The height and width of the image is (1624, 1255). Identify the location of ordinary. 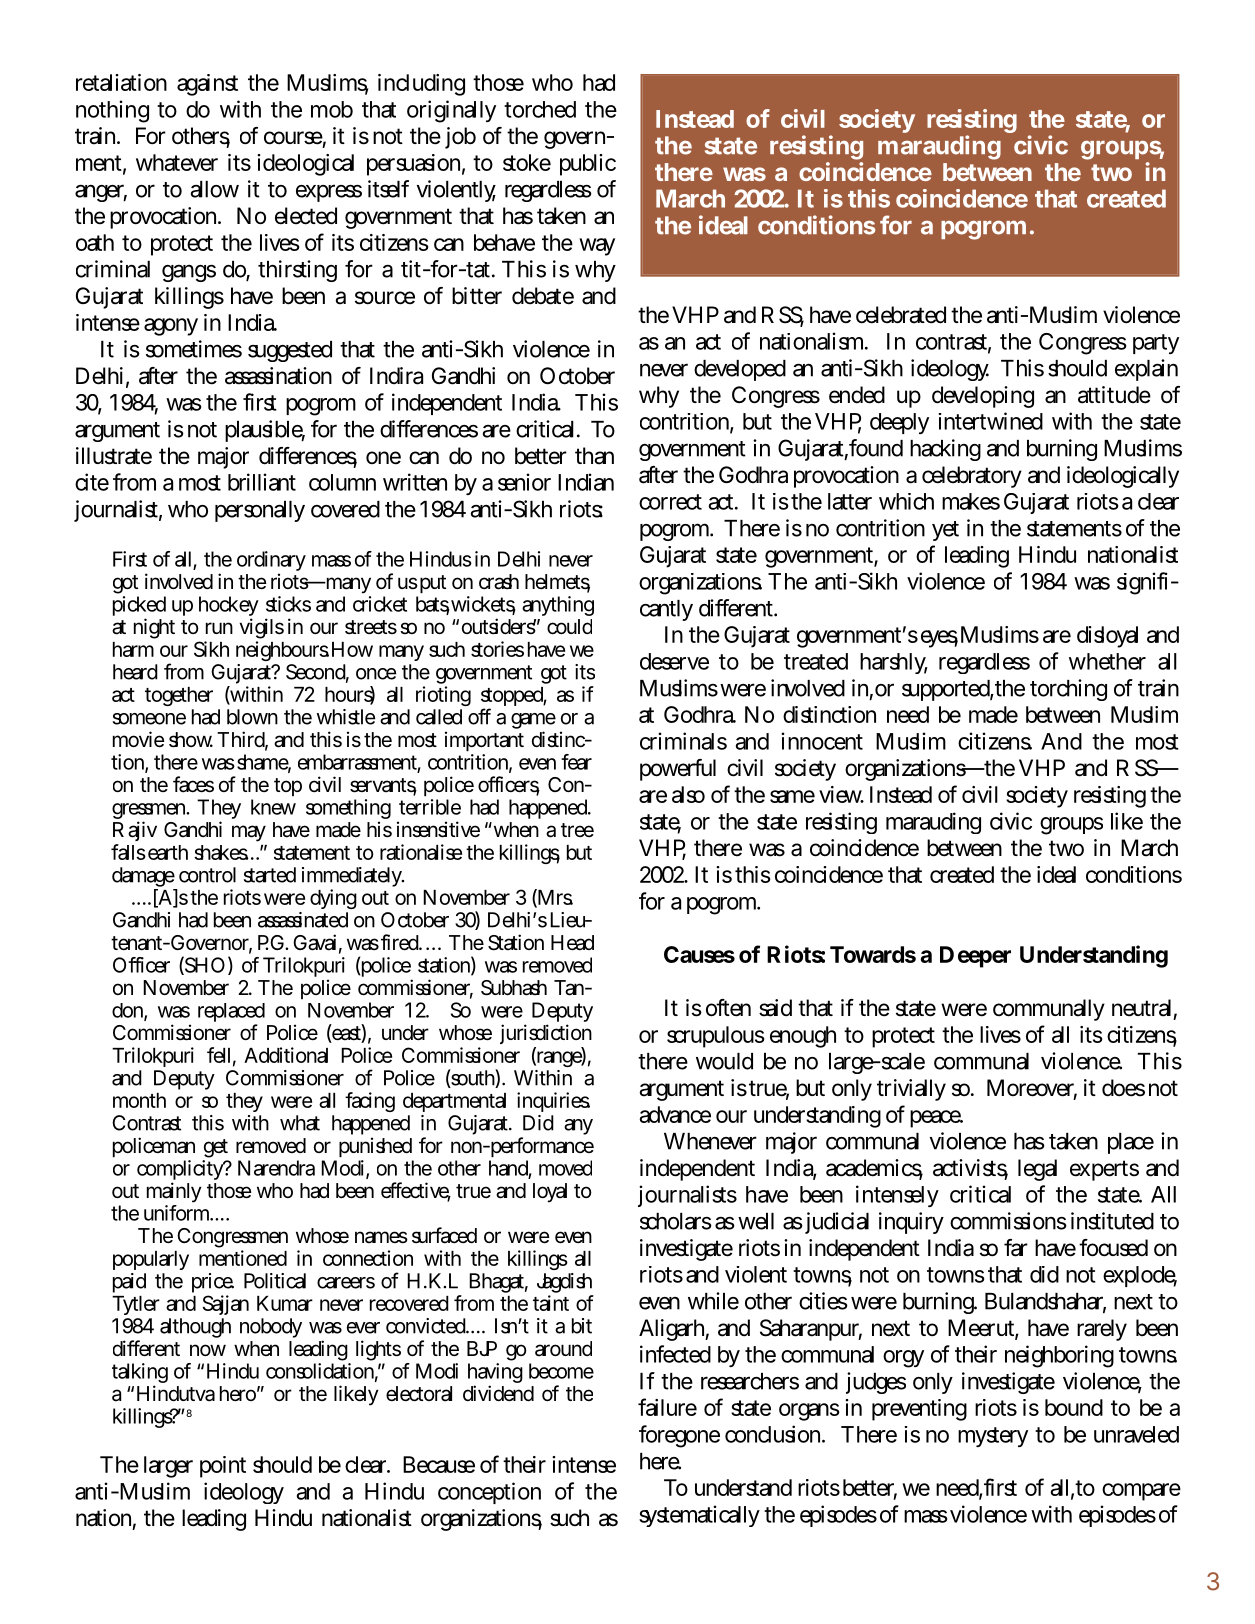
(271, 562).
